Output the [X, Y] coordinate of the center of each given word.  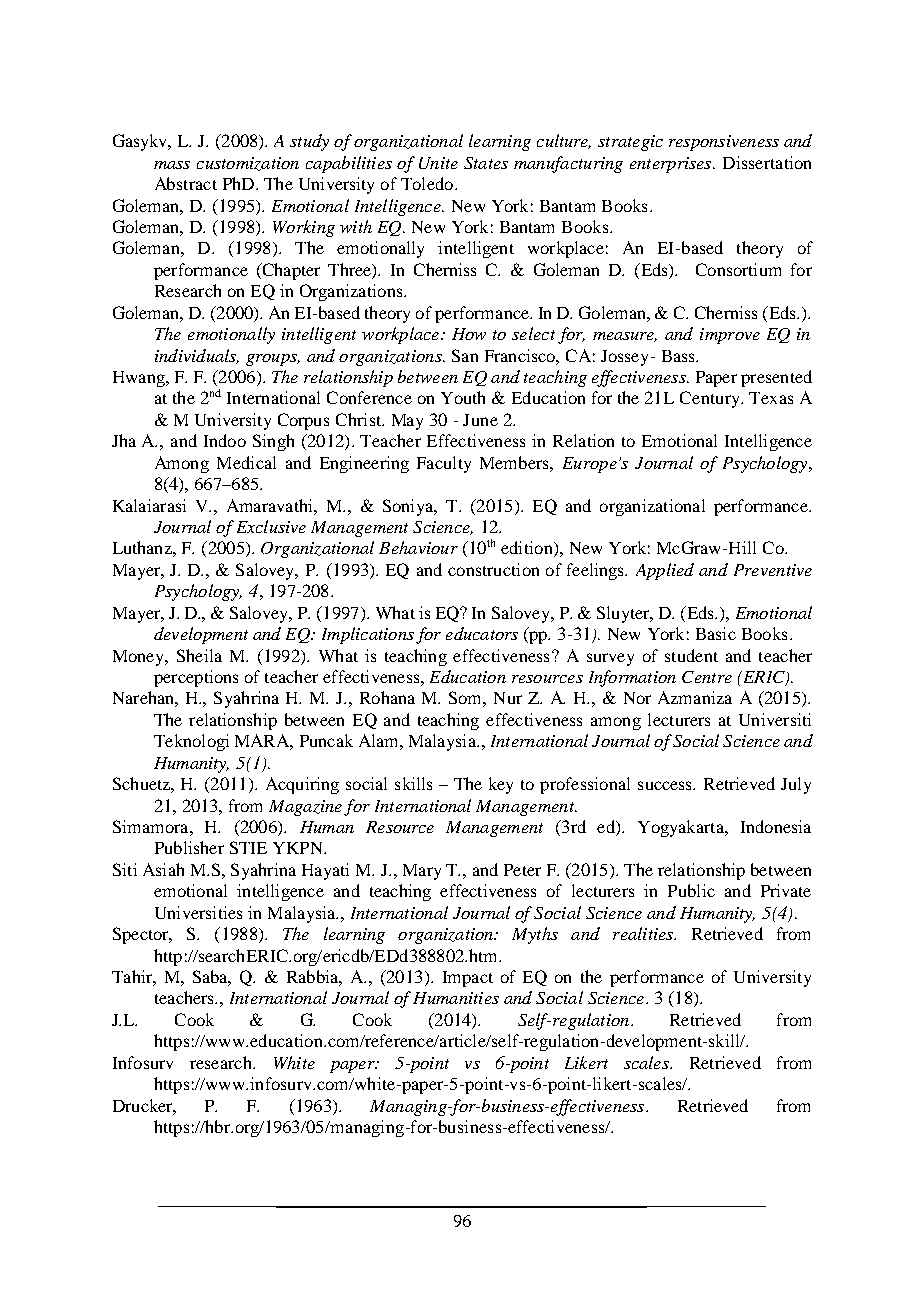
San [465, 355]
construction [493, 569]
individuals [197, 356]
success [666, 785]
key [501, 785]
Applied [665, 571]
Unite [438, 163]
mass [172, 165]
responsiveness [724, 143]
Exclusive [271, 526]
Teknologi [191, 742]
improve [730, 336]
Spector [142, 935]
